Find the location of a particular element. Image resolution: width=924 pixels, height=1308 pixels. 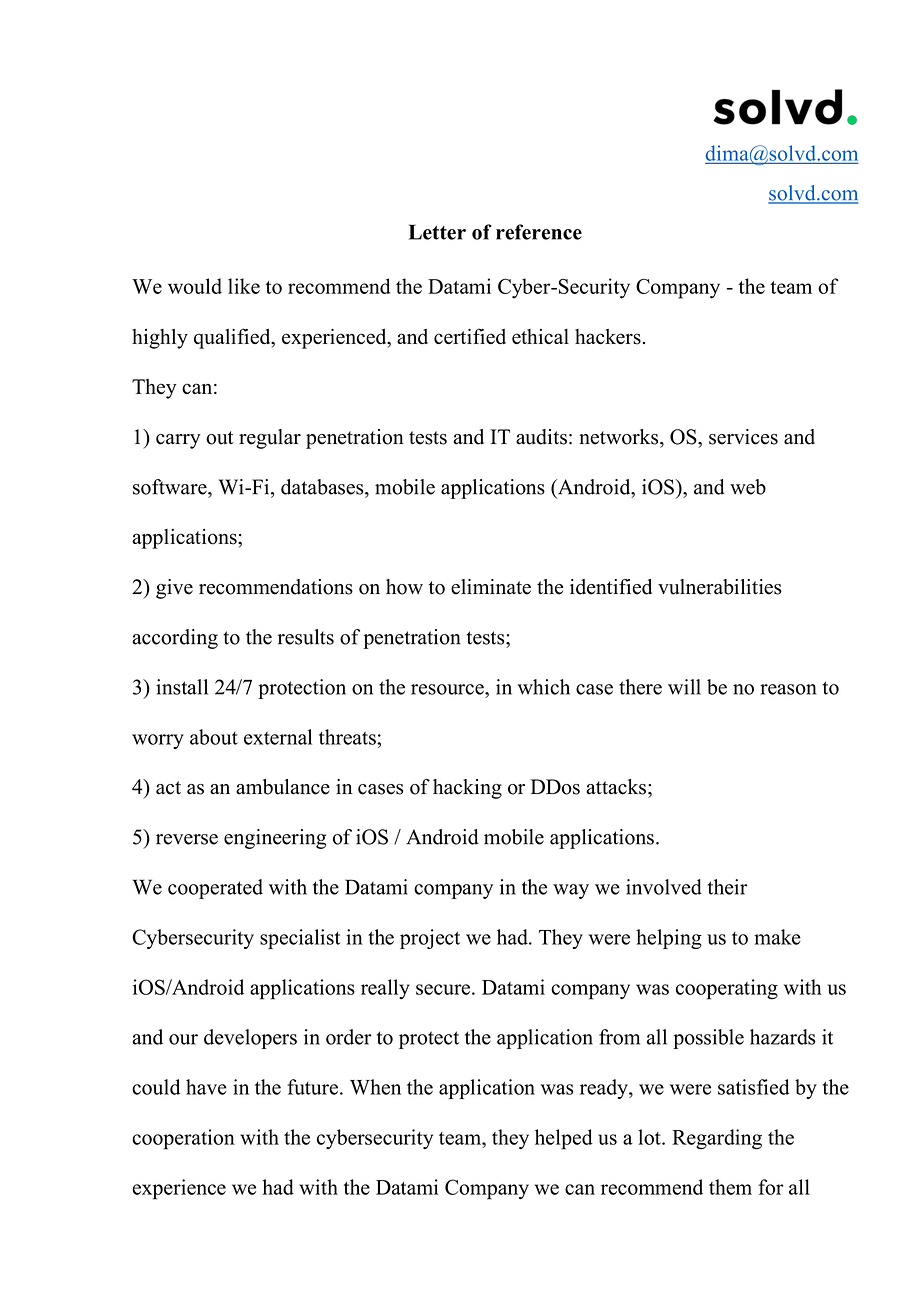

like is located at coordinates (244, 286).
